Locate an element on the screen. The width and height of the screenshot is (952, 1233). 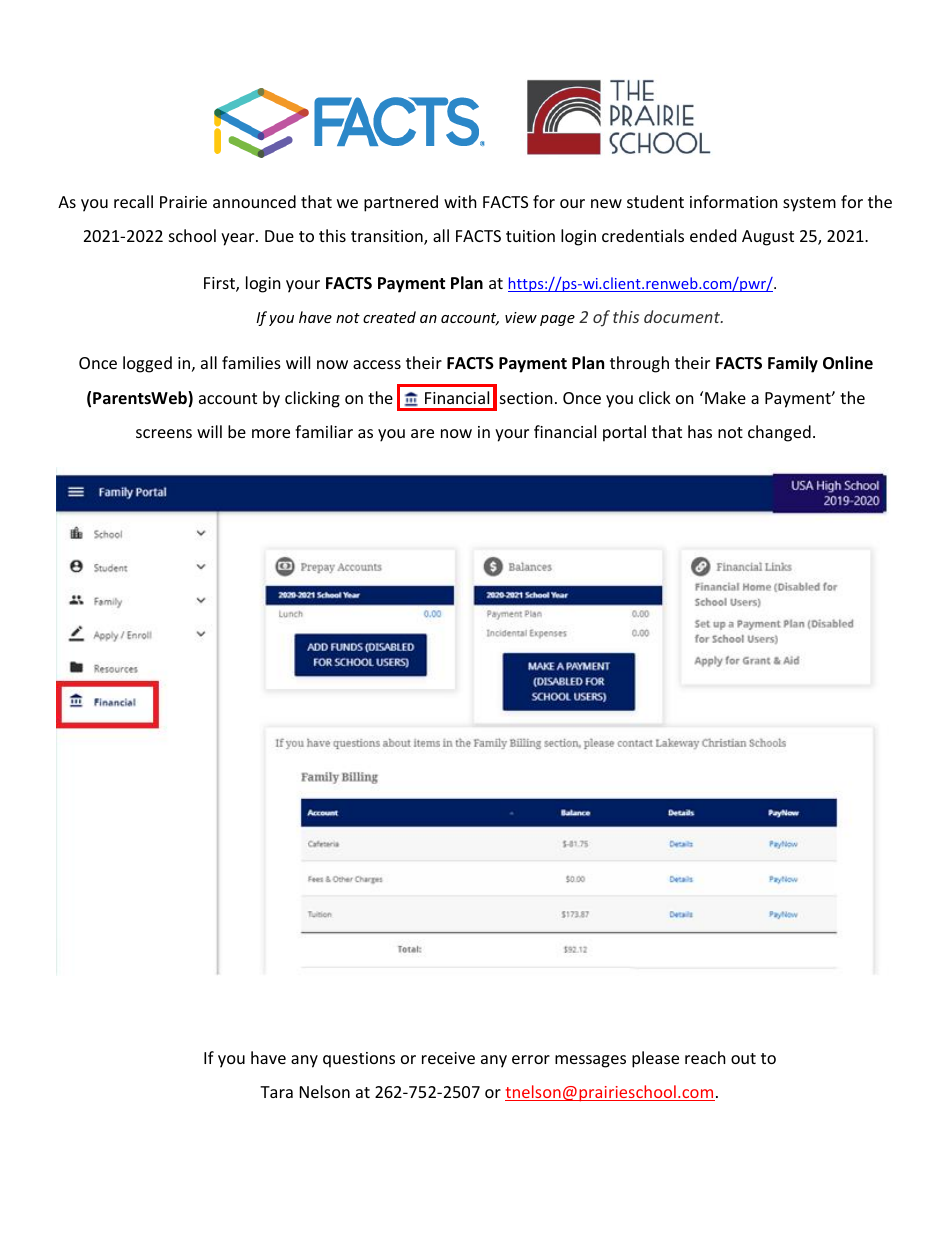
changed is located at coordinates (779, 433).
